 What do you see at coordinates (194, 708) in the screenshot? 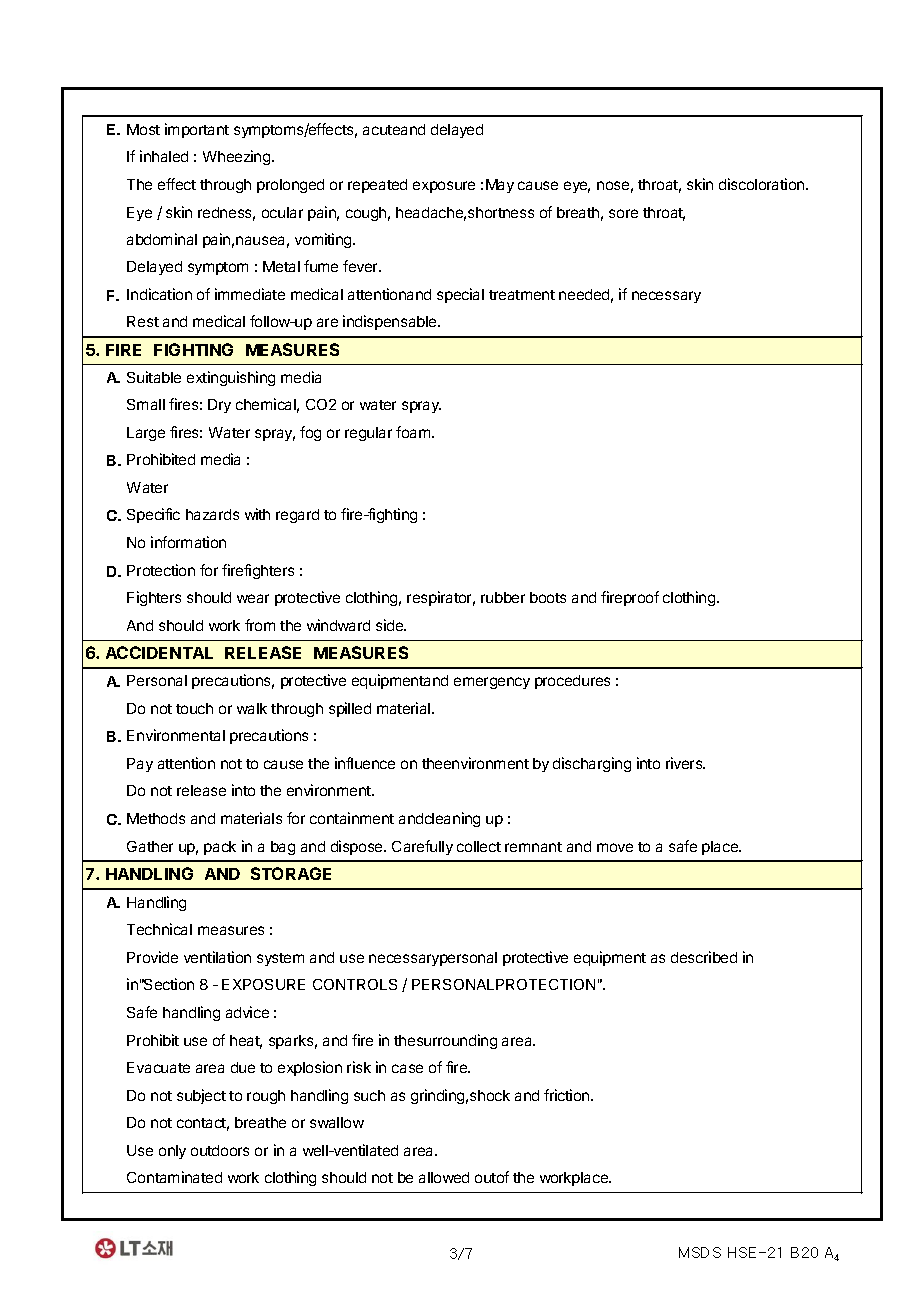
I see `touch` at bounding box center [194, 708].
